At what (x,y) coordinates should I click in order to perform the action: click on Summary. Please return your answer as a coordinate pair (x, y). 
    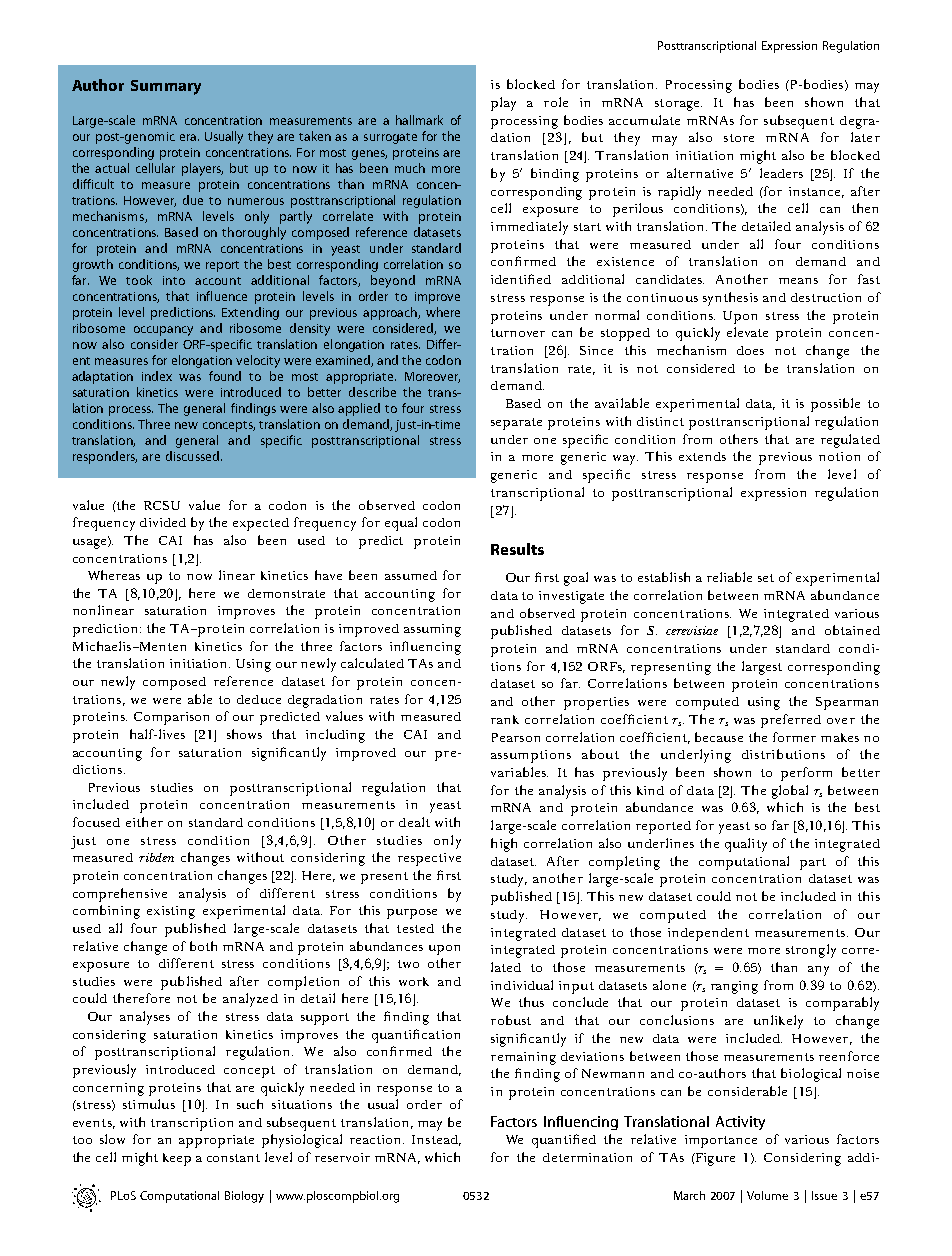
    Looking at the image, I should click on (166, 87).
